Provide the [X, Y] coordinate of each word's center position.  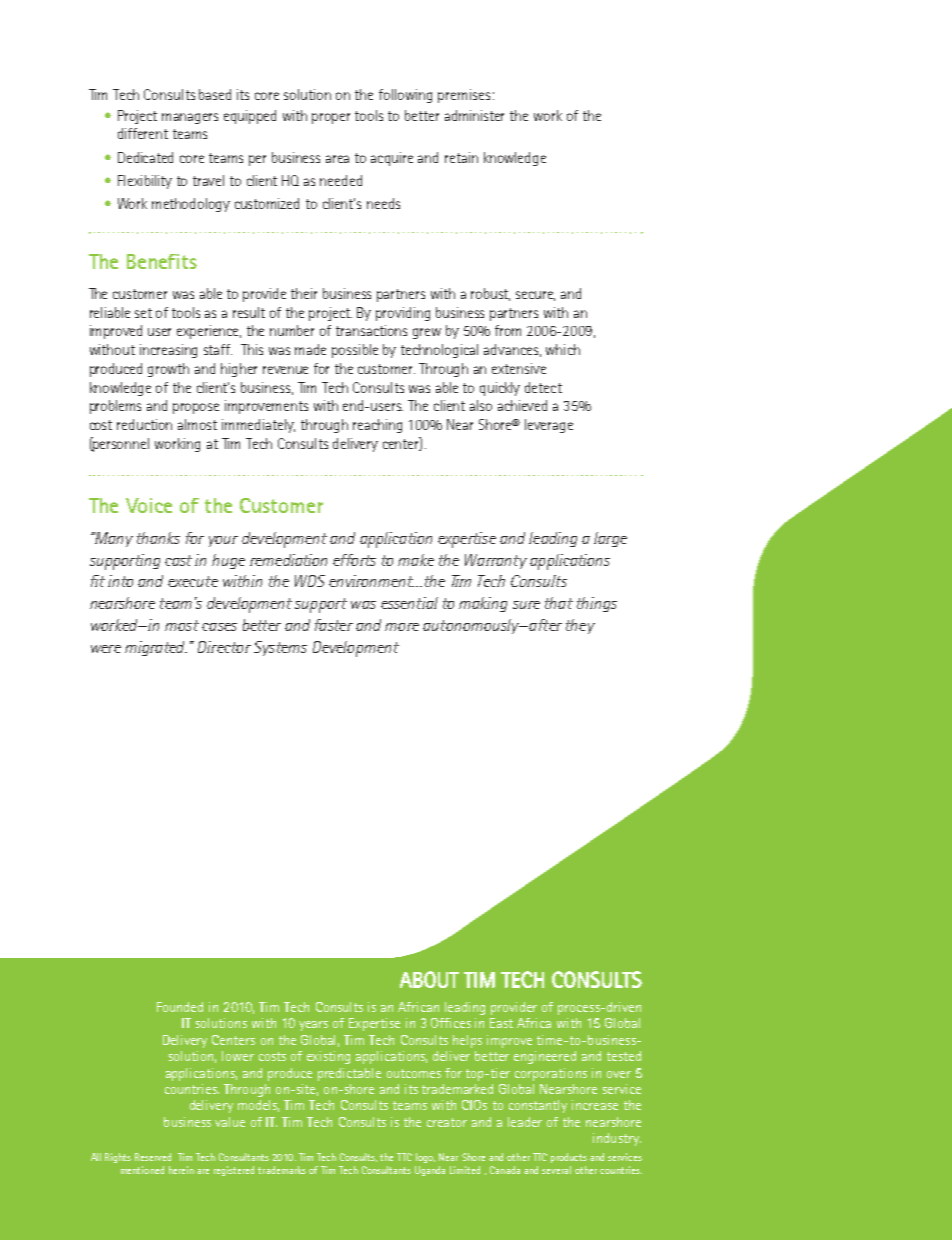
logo [425, 1158]
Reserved [153, 1157]
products [569, 1158]
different [143, 133]
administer [474, 115]
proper [331, 118]
